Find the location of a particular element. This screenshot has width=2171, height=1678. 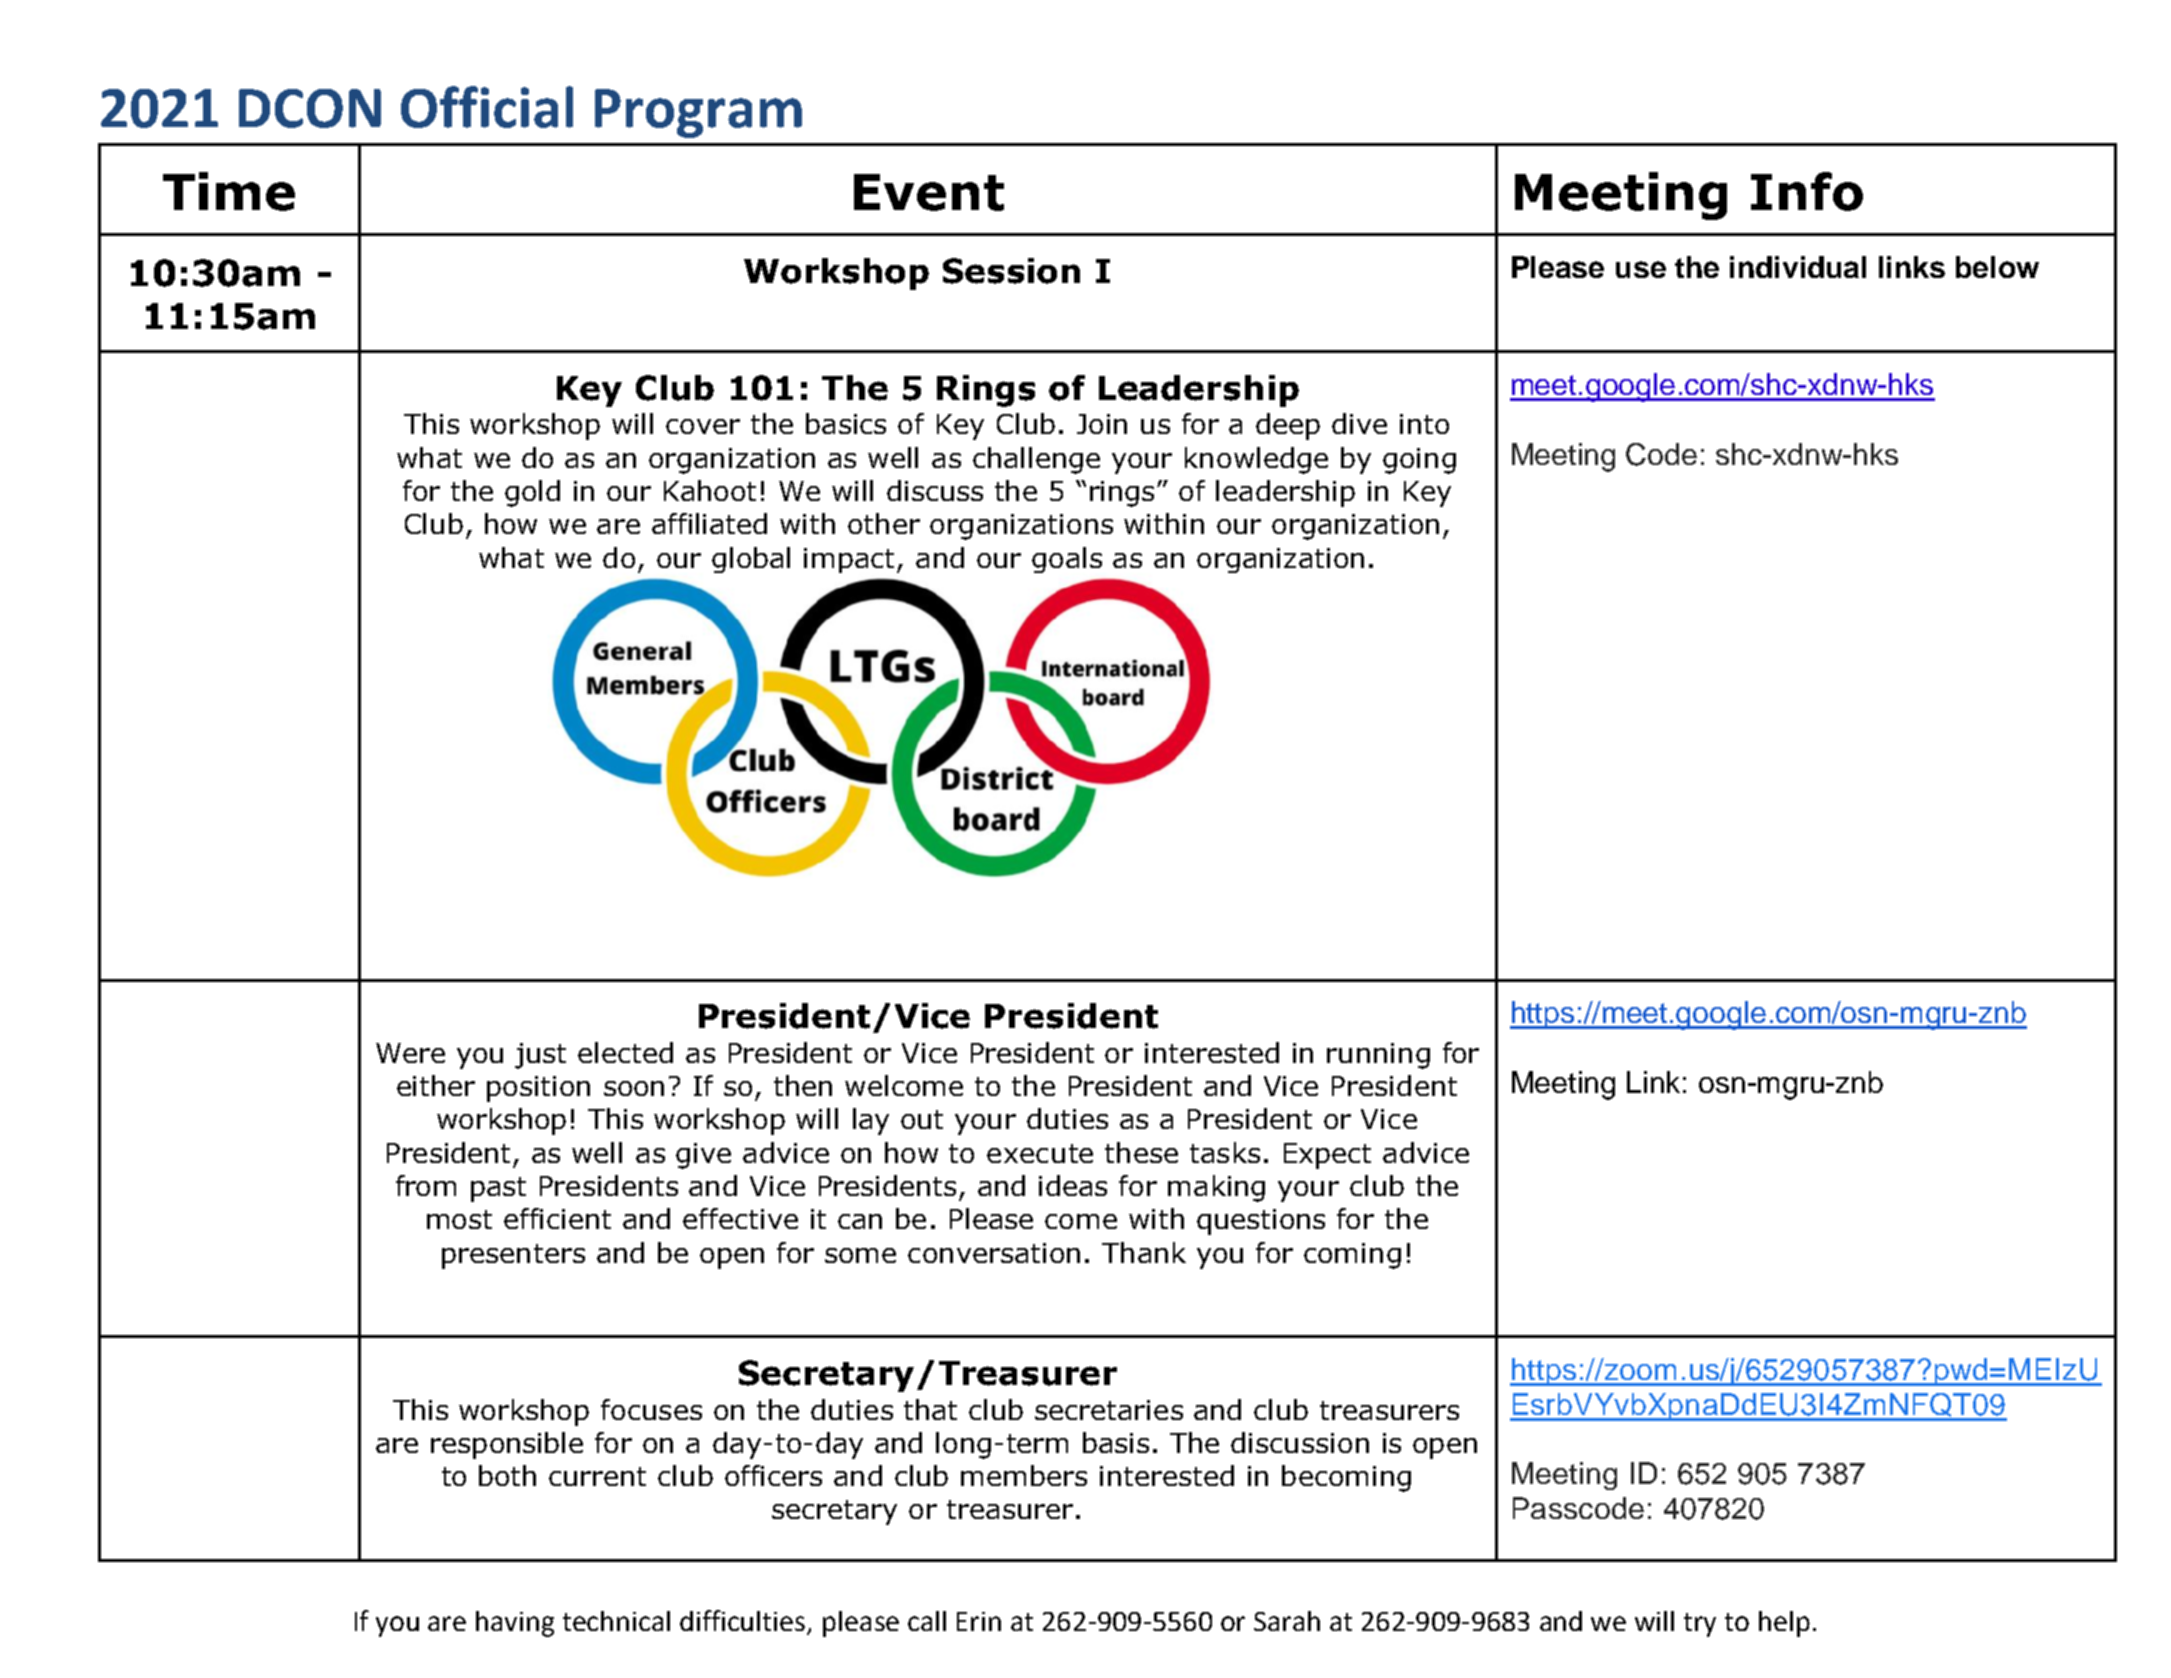

Event is located at coordinates (929, 192).
